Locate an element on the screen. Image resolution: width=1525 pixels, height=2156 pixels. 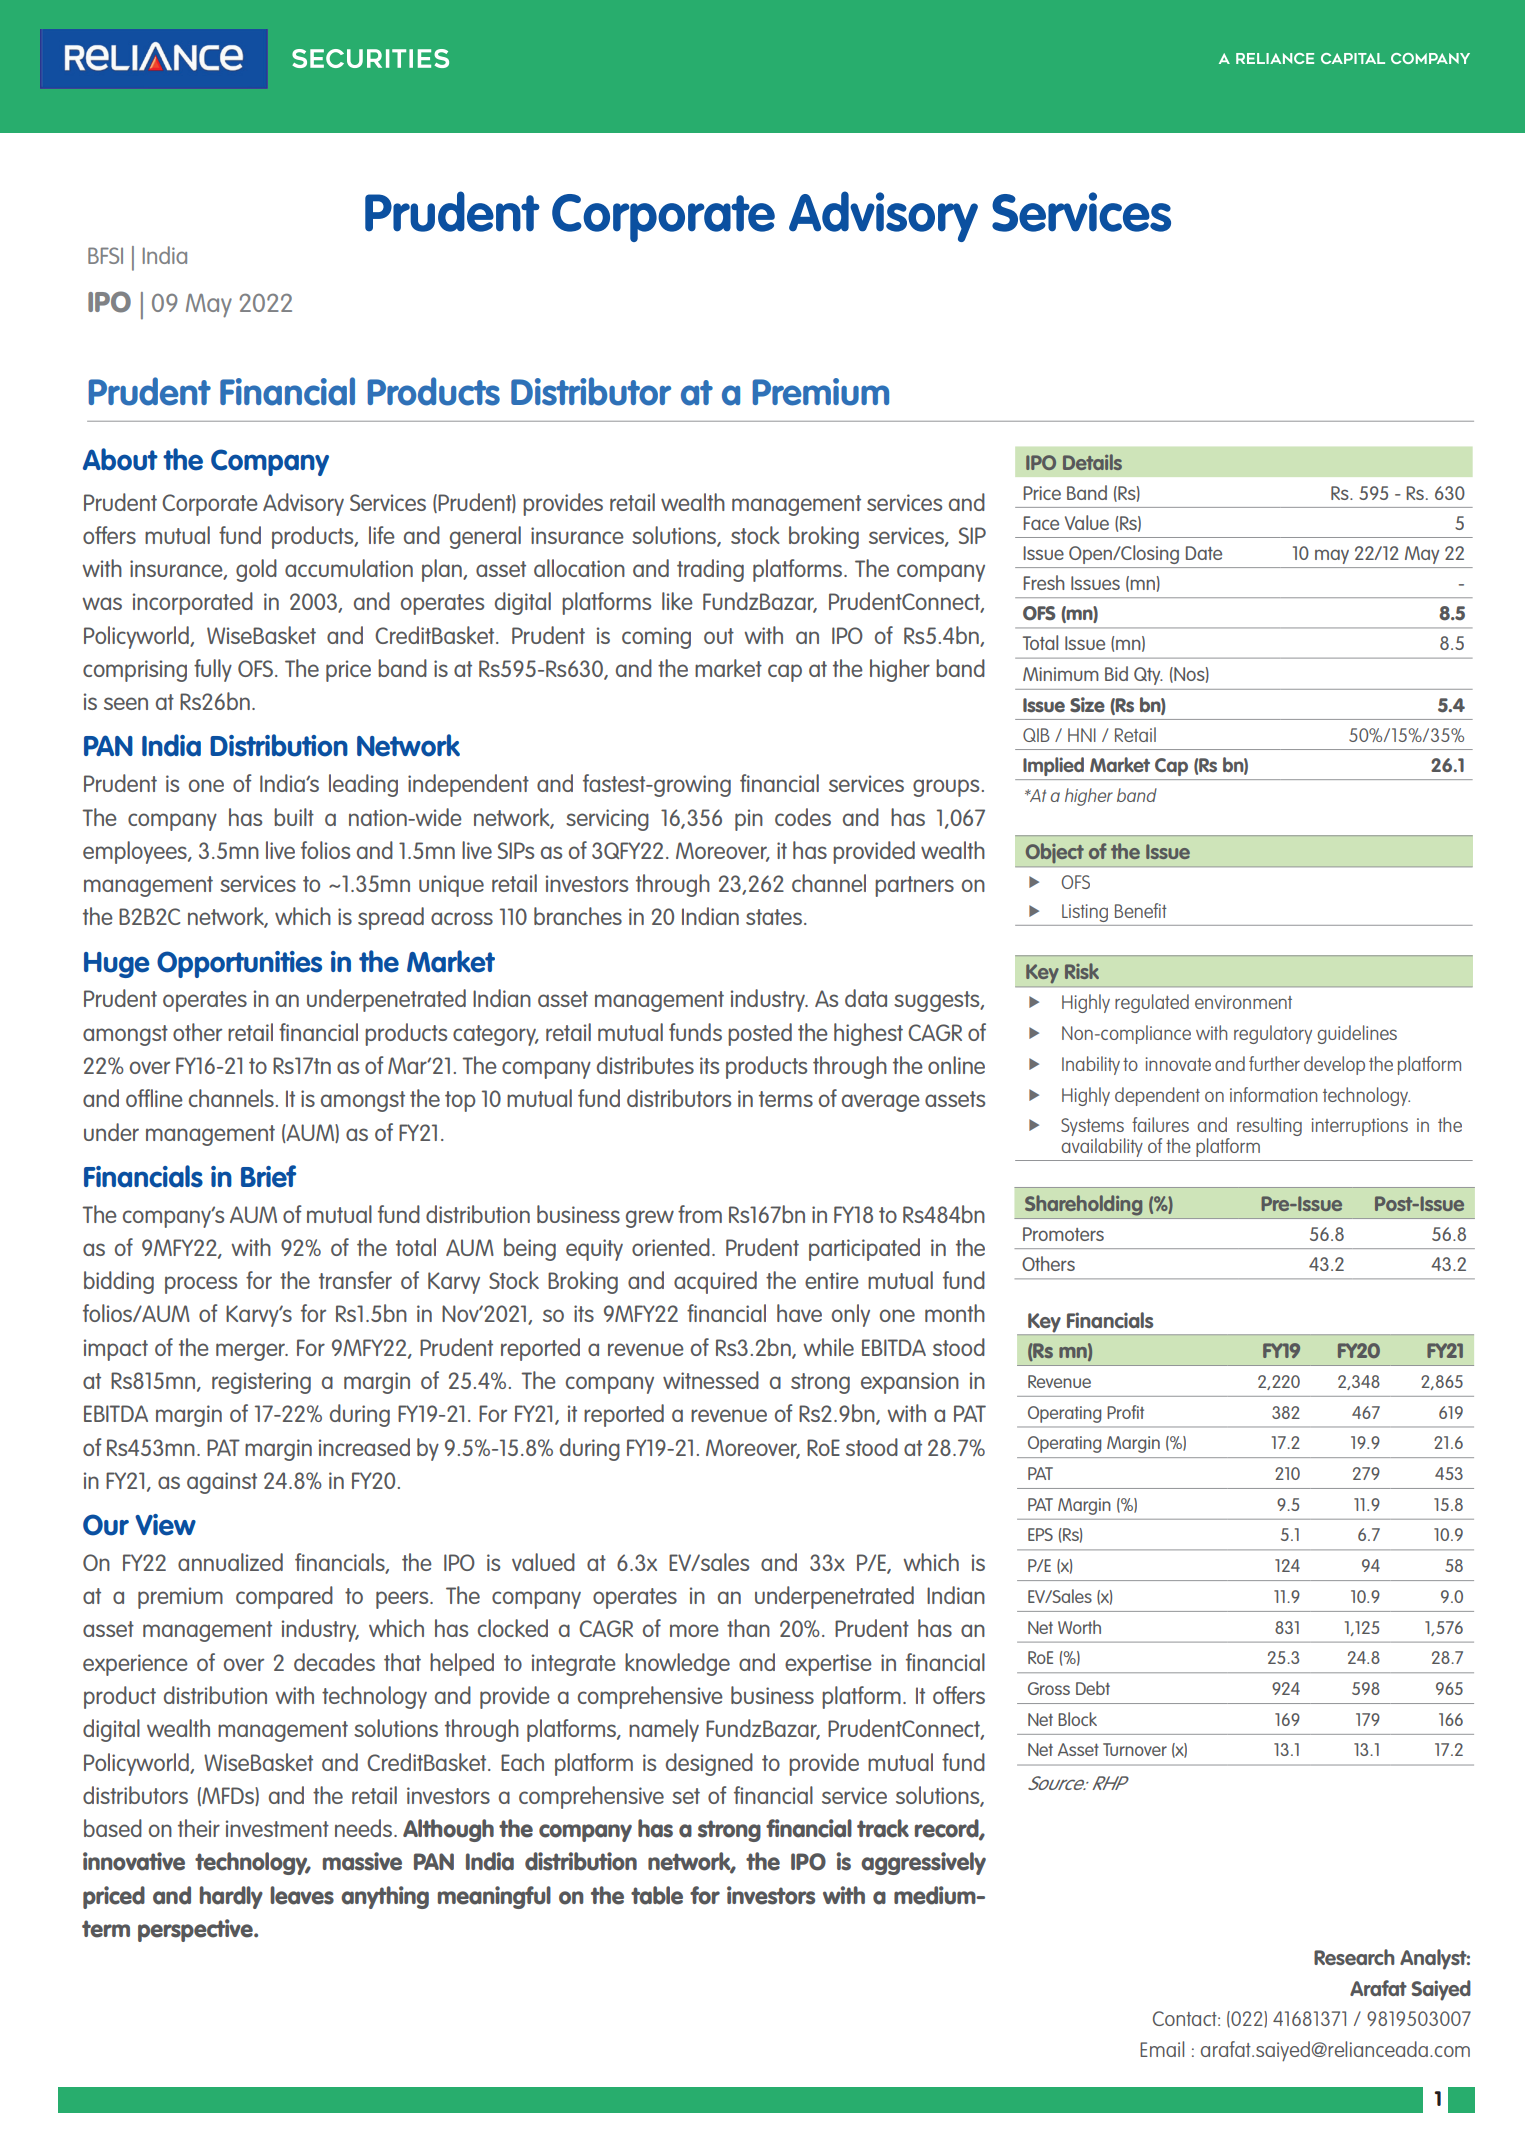
acquired is located at coordinates (715, 1282).
